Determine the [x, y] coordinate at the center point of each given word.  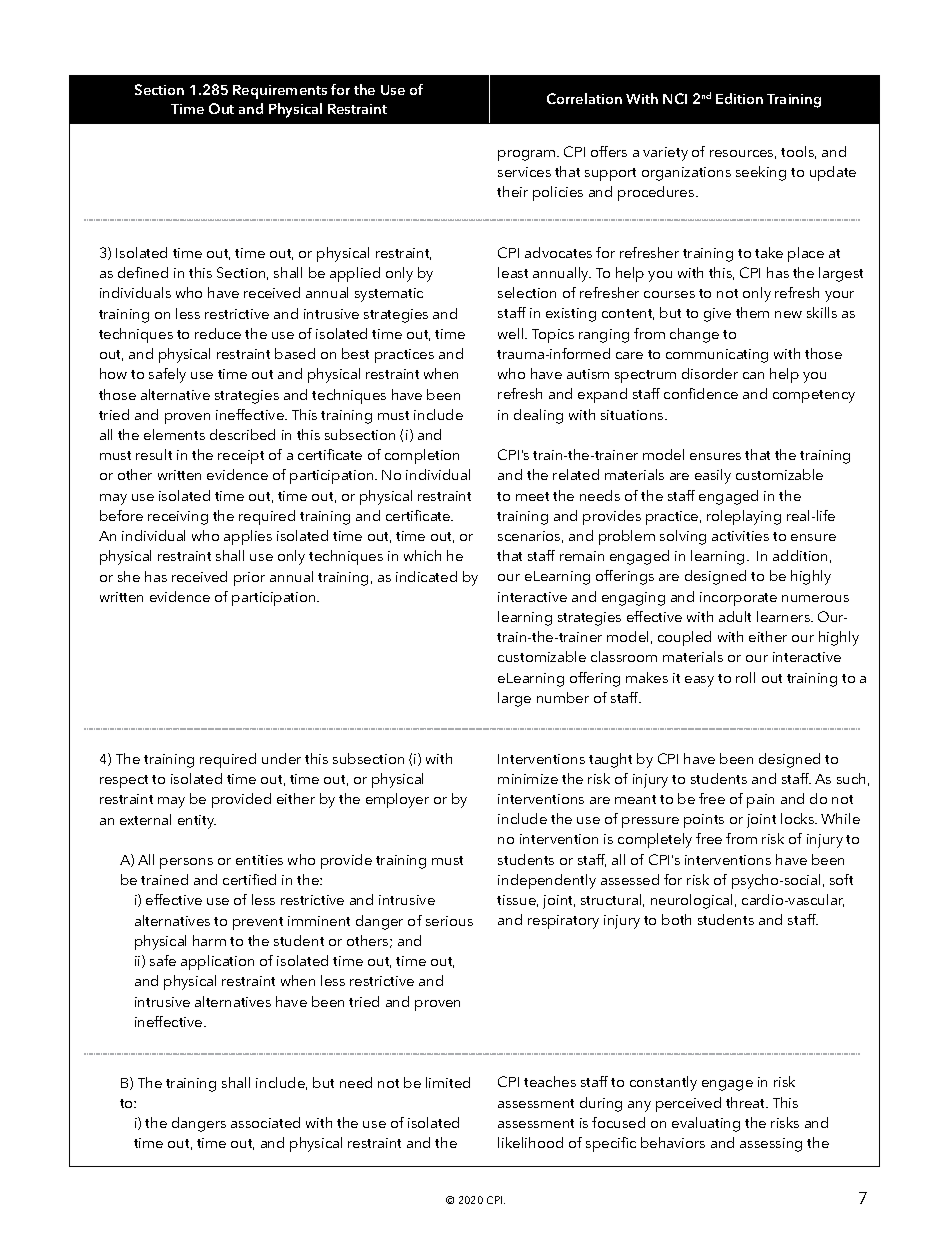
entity [197, 822]
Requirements [280, 92]
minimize [528, 779]
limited [448, 1082]
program [528, 155]
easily [713, 476]
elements [174, 434]
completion [422, 456]
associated [265, 1122]
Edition [739, 98]
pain [760, 801]
